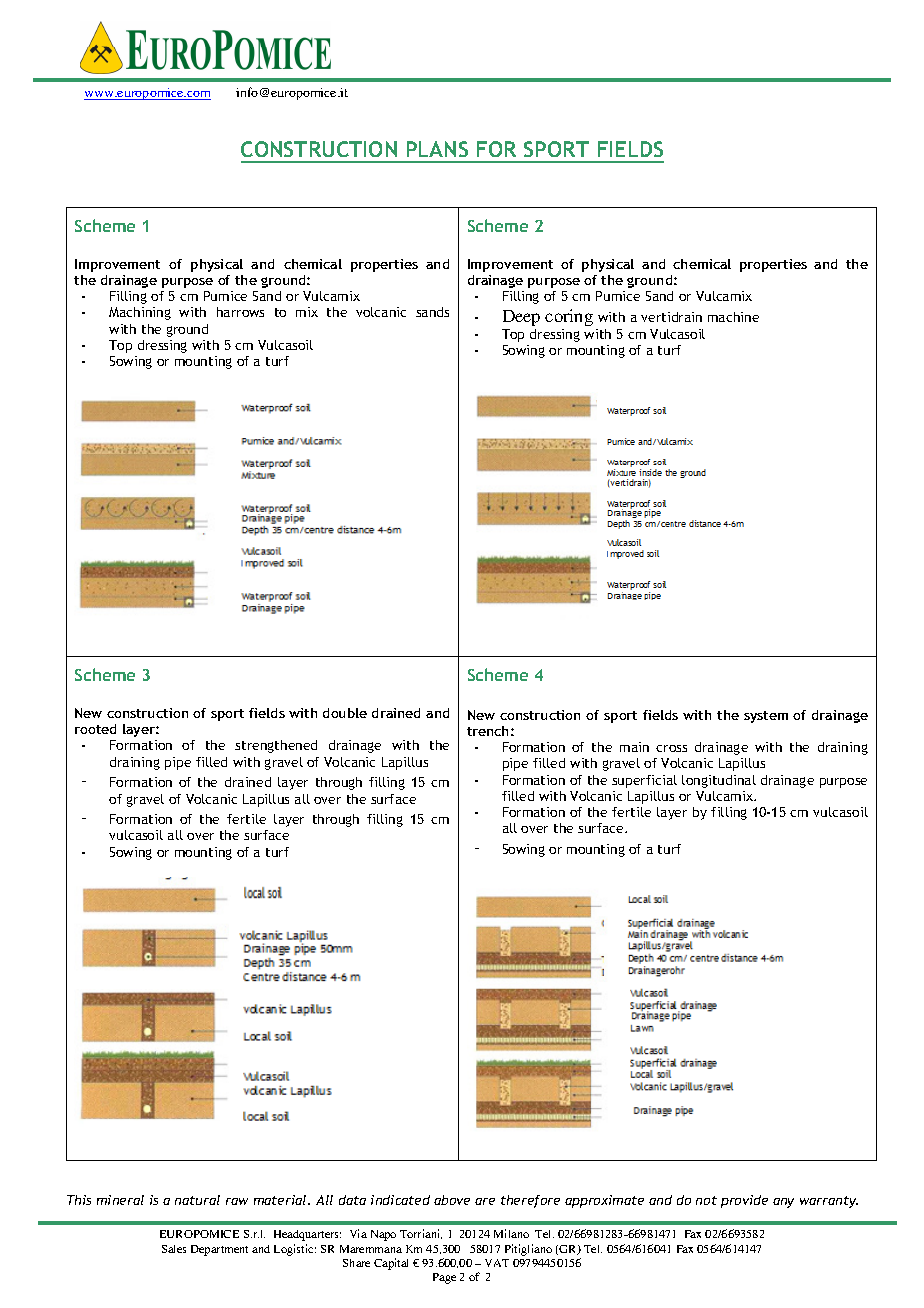 This page has width=924, height=1308. I want to click on double, so click(345, 713).
